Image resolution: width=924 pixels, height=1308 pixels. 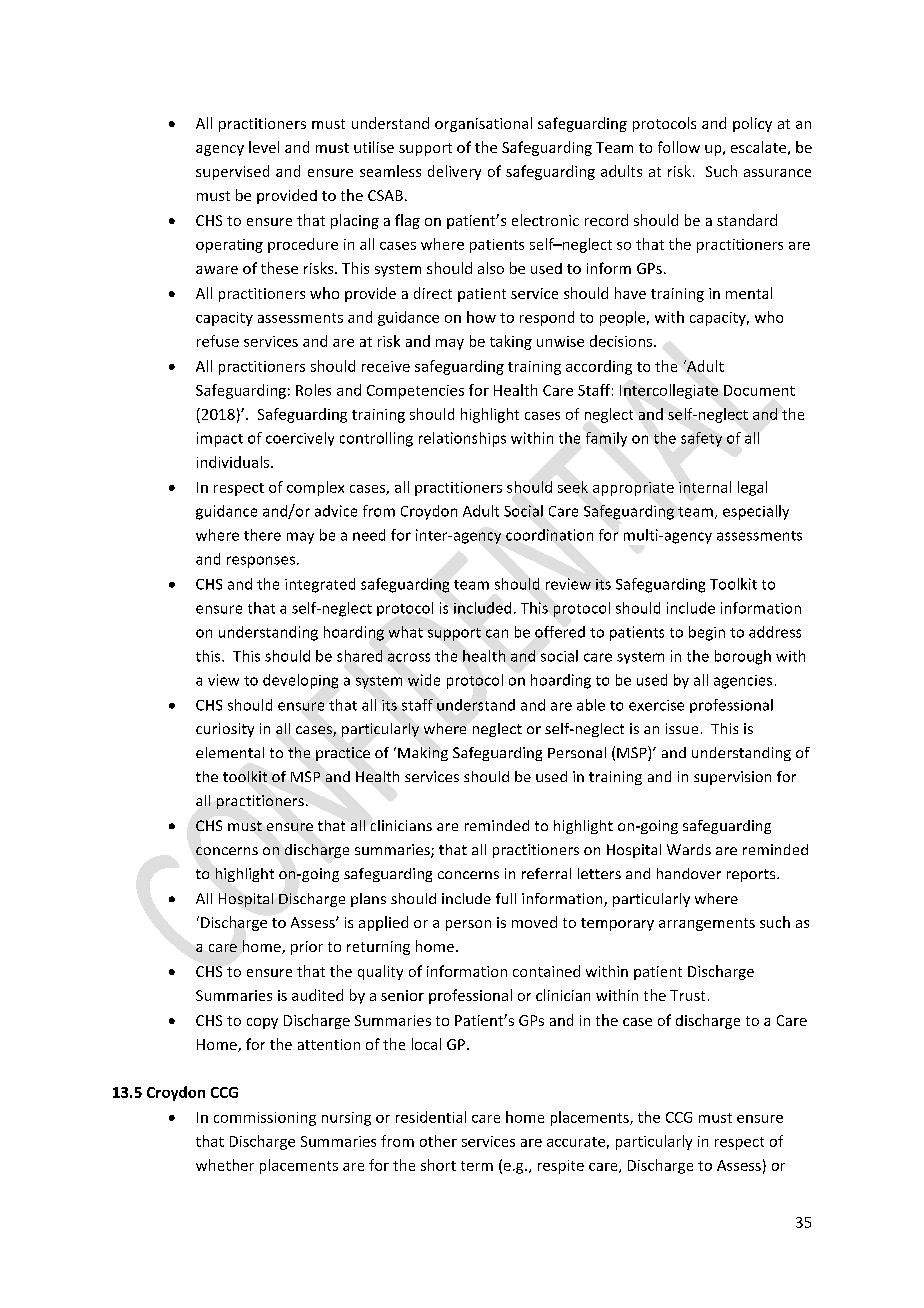 What do you see at coordinates (707, 633) in the image?
I see `begin` at bounding box center [707, 633].
